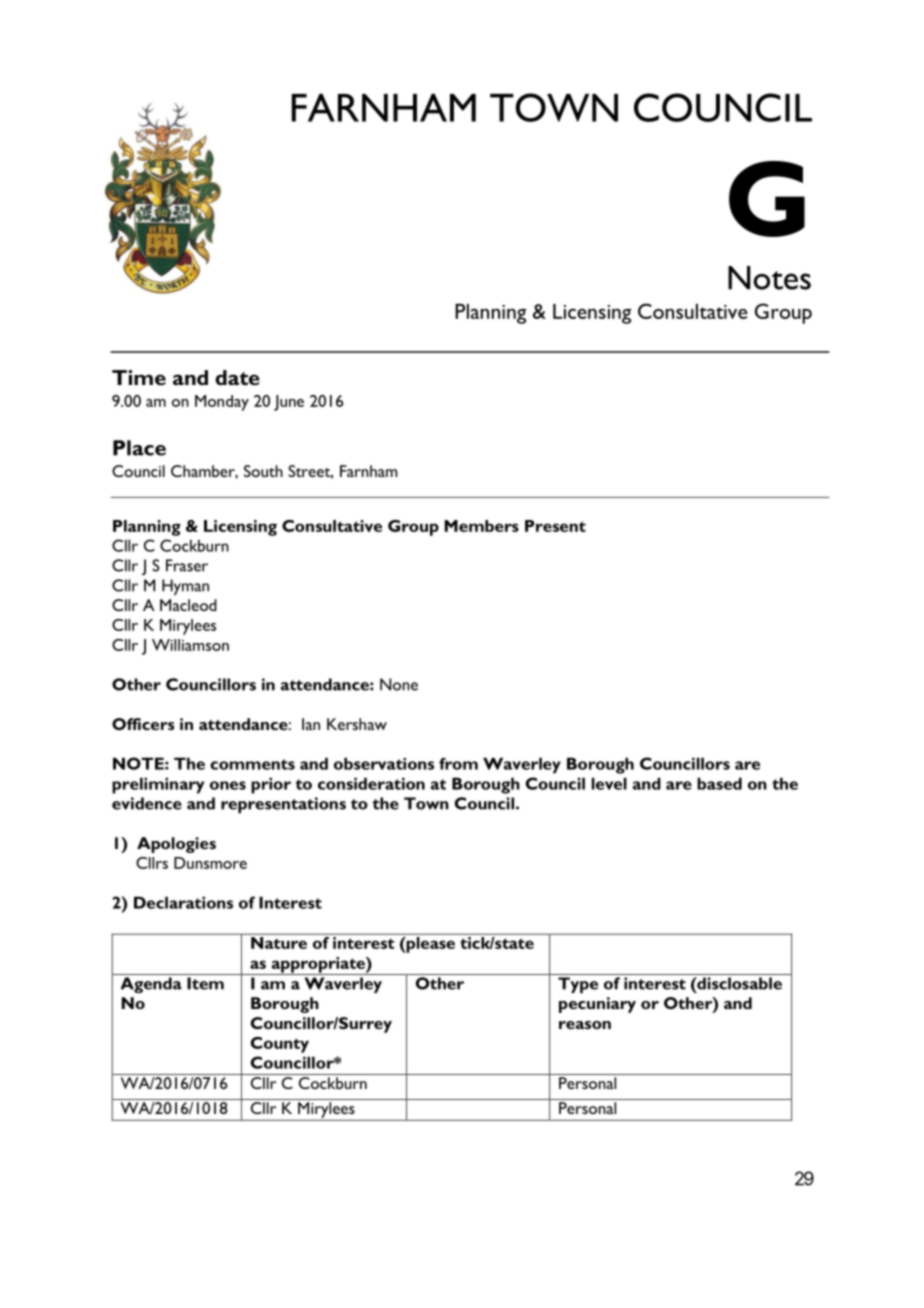 The height and width of the screenshot is (1308, 924). Describe the element at coordinates (482, 526) in the screenshot. I see `Members` at that location.
